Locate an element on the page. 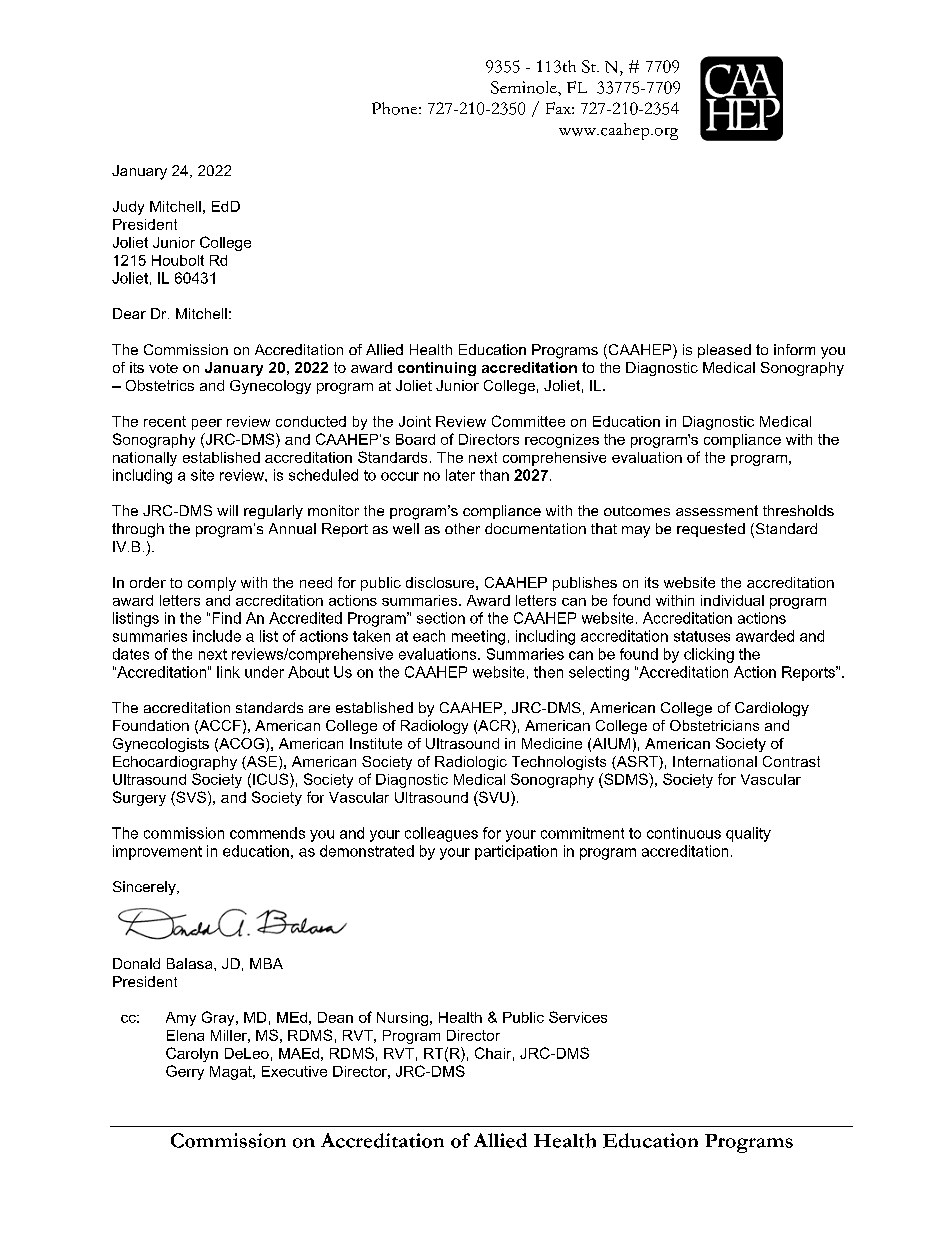 The image size is (952, 1233). inform is located at coordinates (794, 349).
